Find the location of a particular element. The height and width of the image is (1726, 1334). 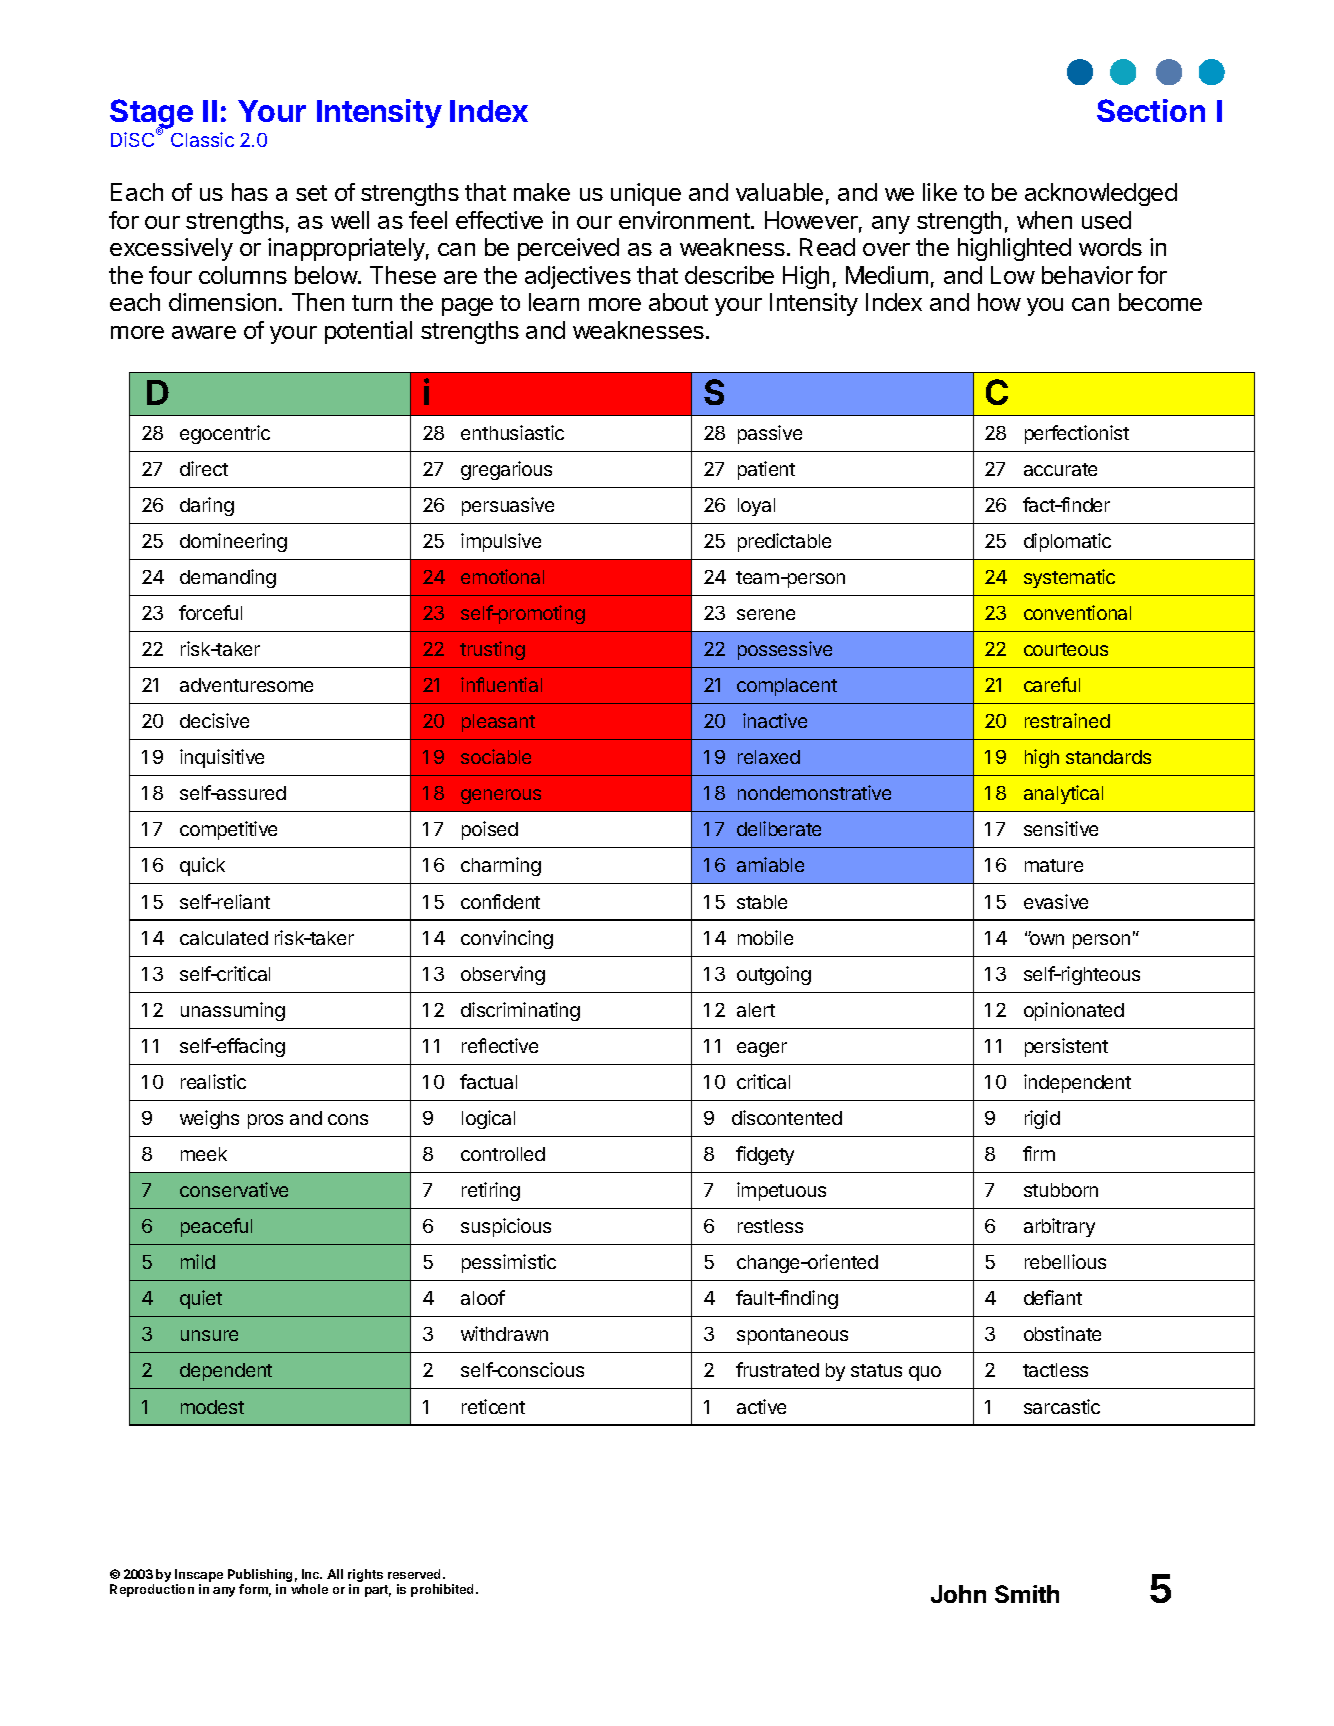

has is located at coordinates (250, 192).
